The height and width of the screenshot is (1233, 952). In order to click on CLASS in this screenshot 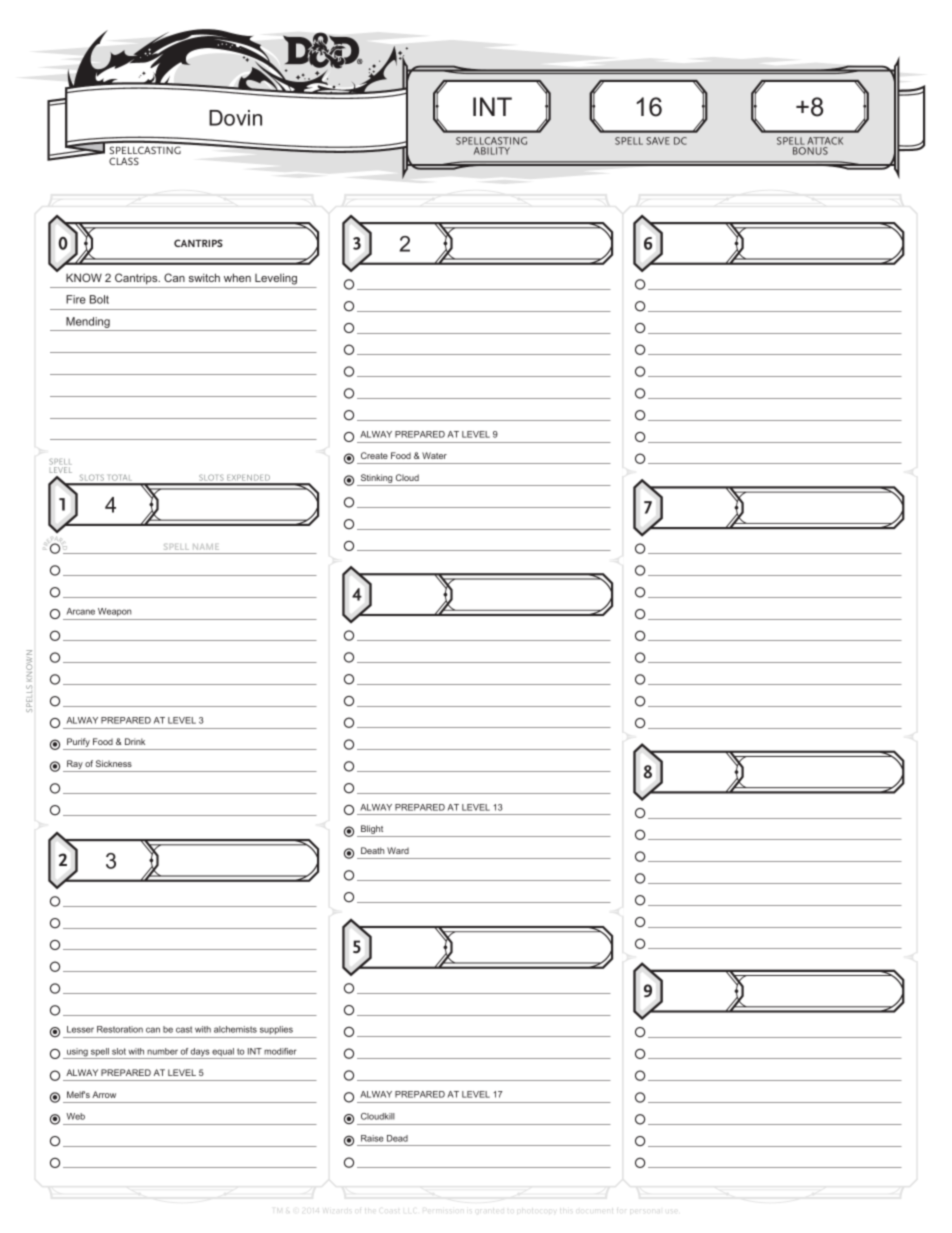, I will do `click(124, 161)`.
